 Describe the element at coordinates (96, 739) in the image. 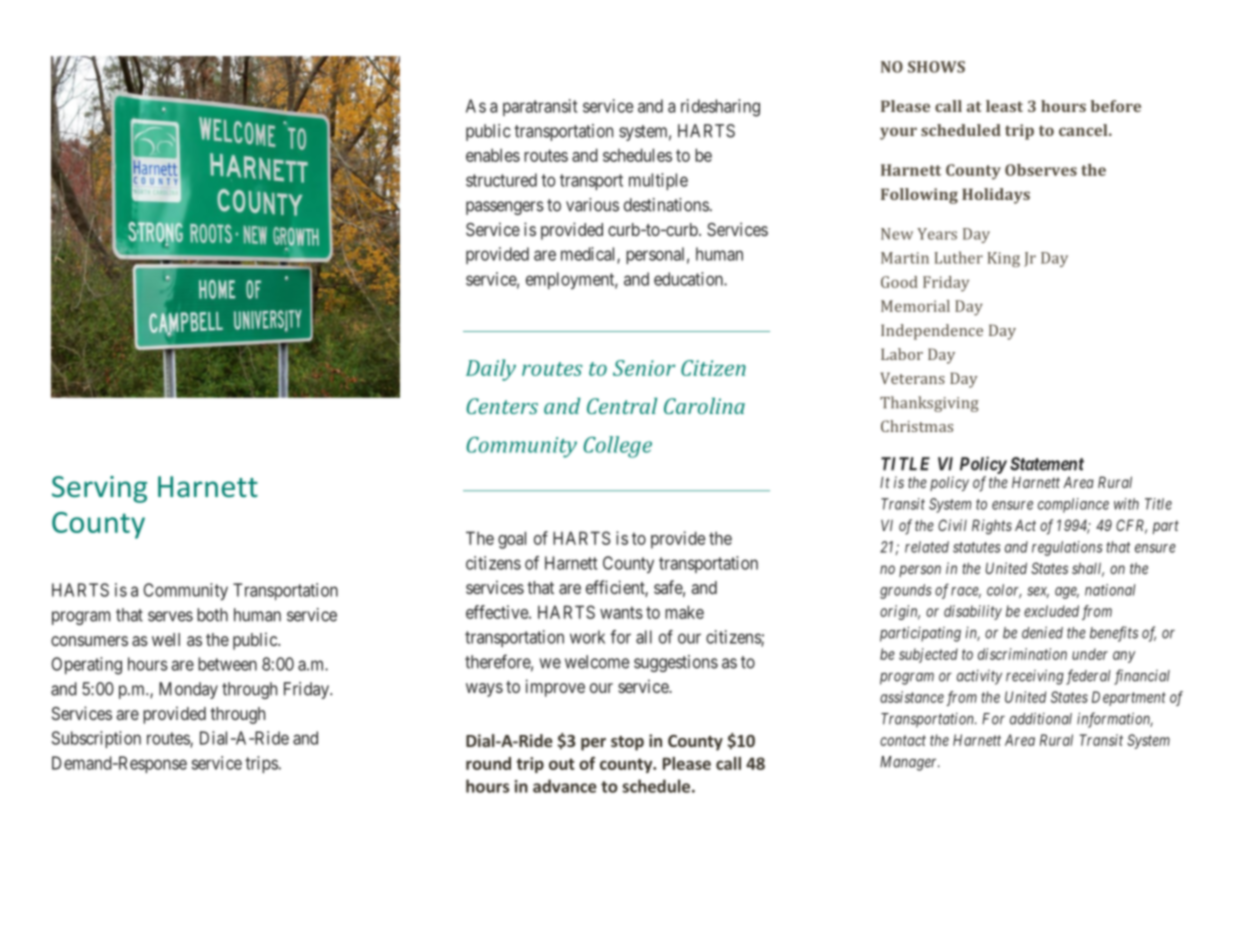

I see `Subscription` at that location.
